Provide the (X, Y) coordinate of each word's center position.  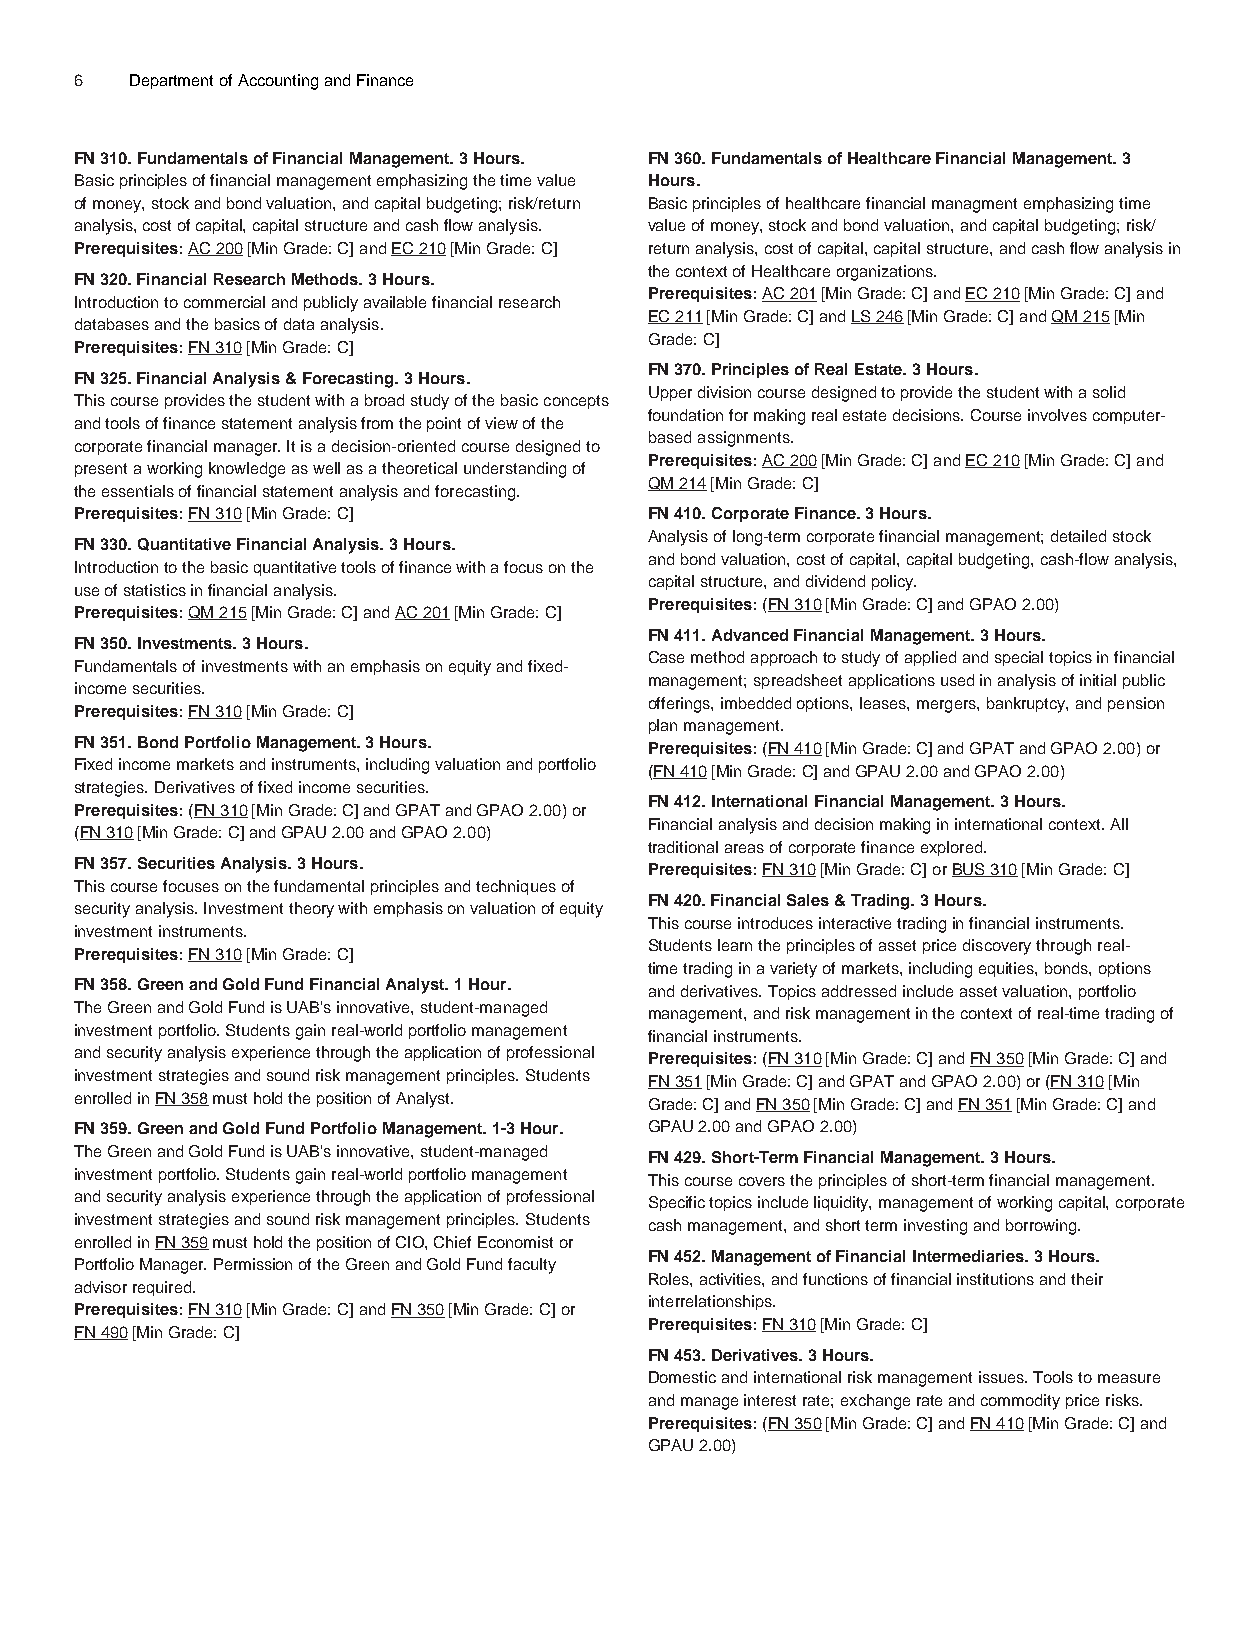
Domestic (682, 1377)
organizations (886, 273)
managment (974, 205)
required (163, 1288)
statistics (155, 590)
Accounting (278, 82)
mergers (947, 706)
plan (663, 726)
